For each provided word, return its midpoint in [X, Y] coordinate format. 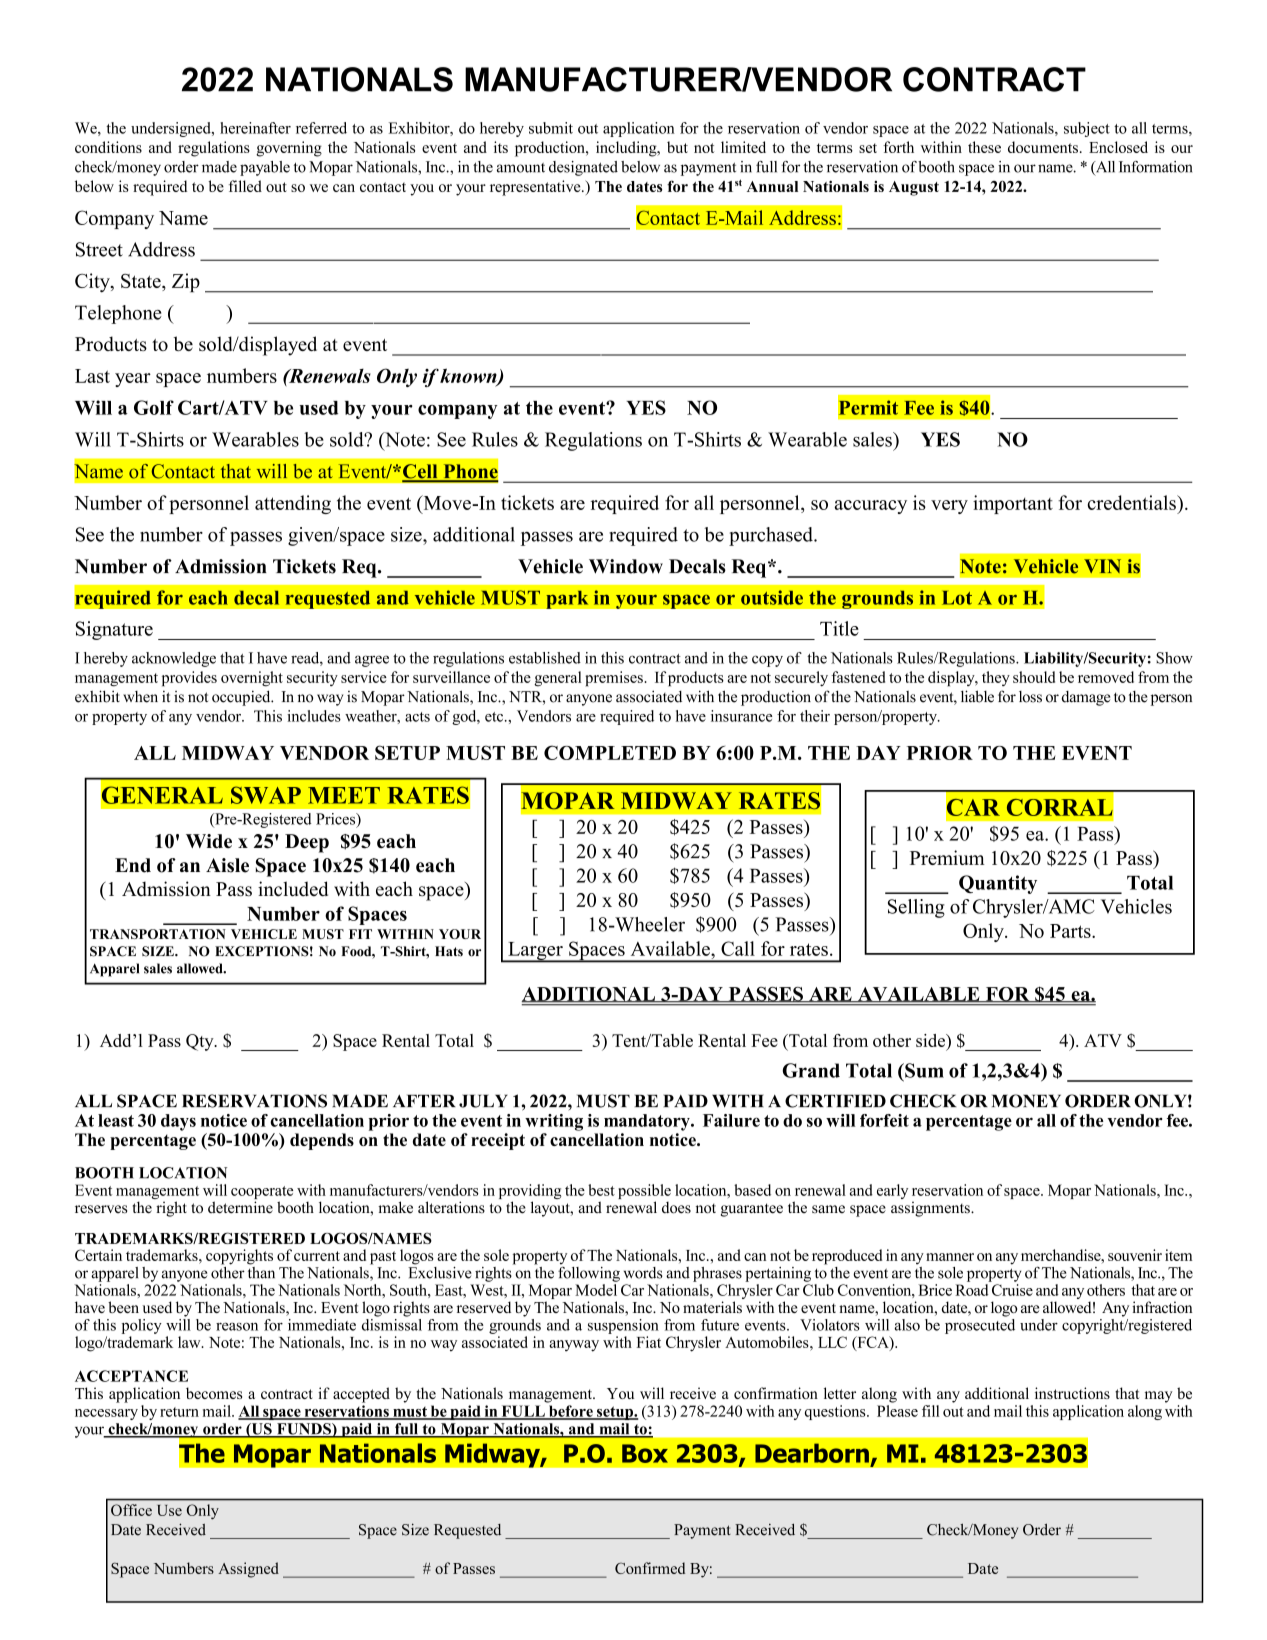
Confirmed [650, 1568]
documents [1043, 147]
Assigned [248, 1570]
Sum [923, 1070]
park [567, 599]
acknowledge [174, 659]
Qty [201, 1042]
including [627, 149]
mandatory [648, 1122]
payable [265, 168]
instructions [1072, 1393]
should [1034, 677]
